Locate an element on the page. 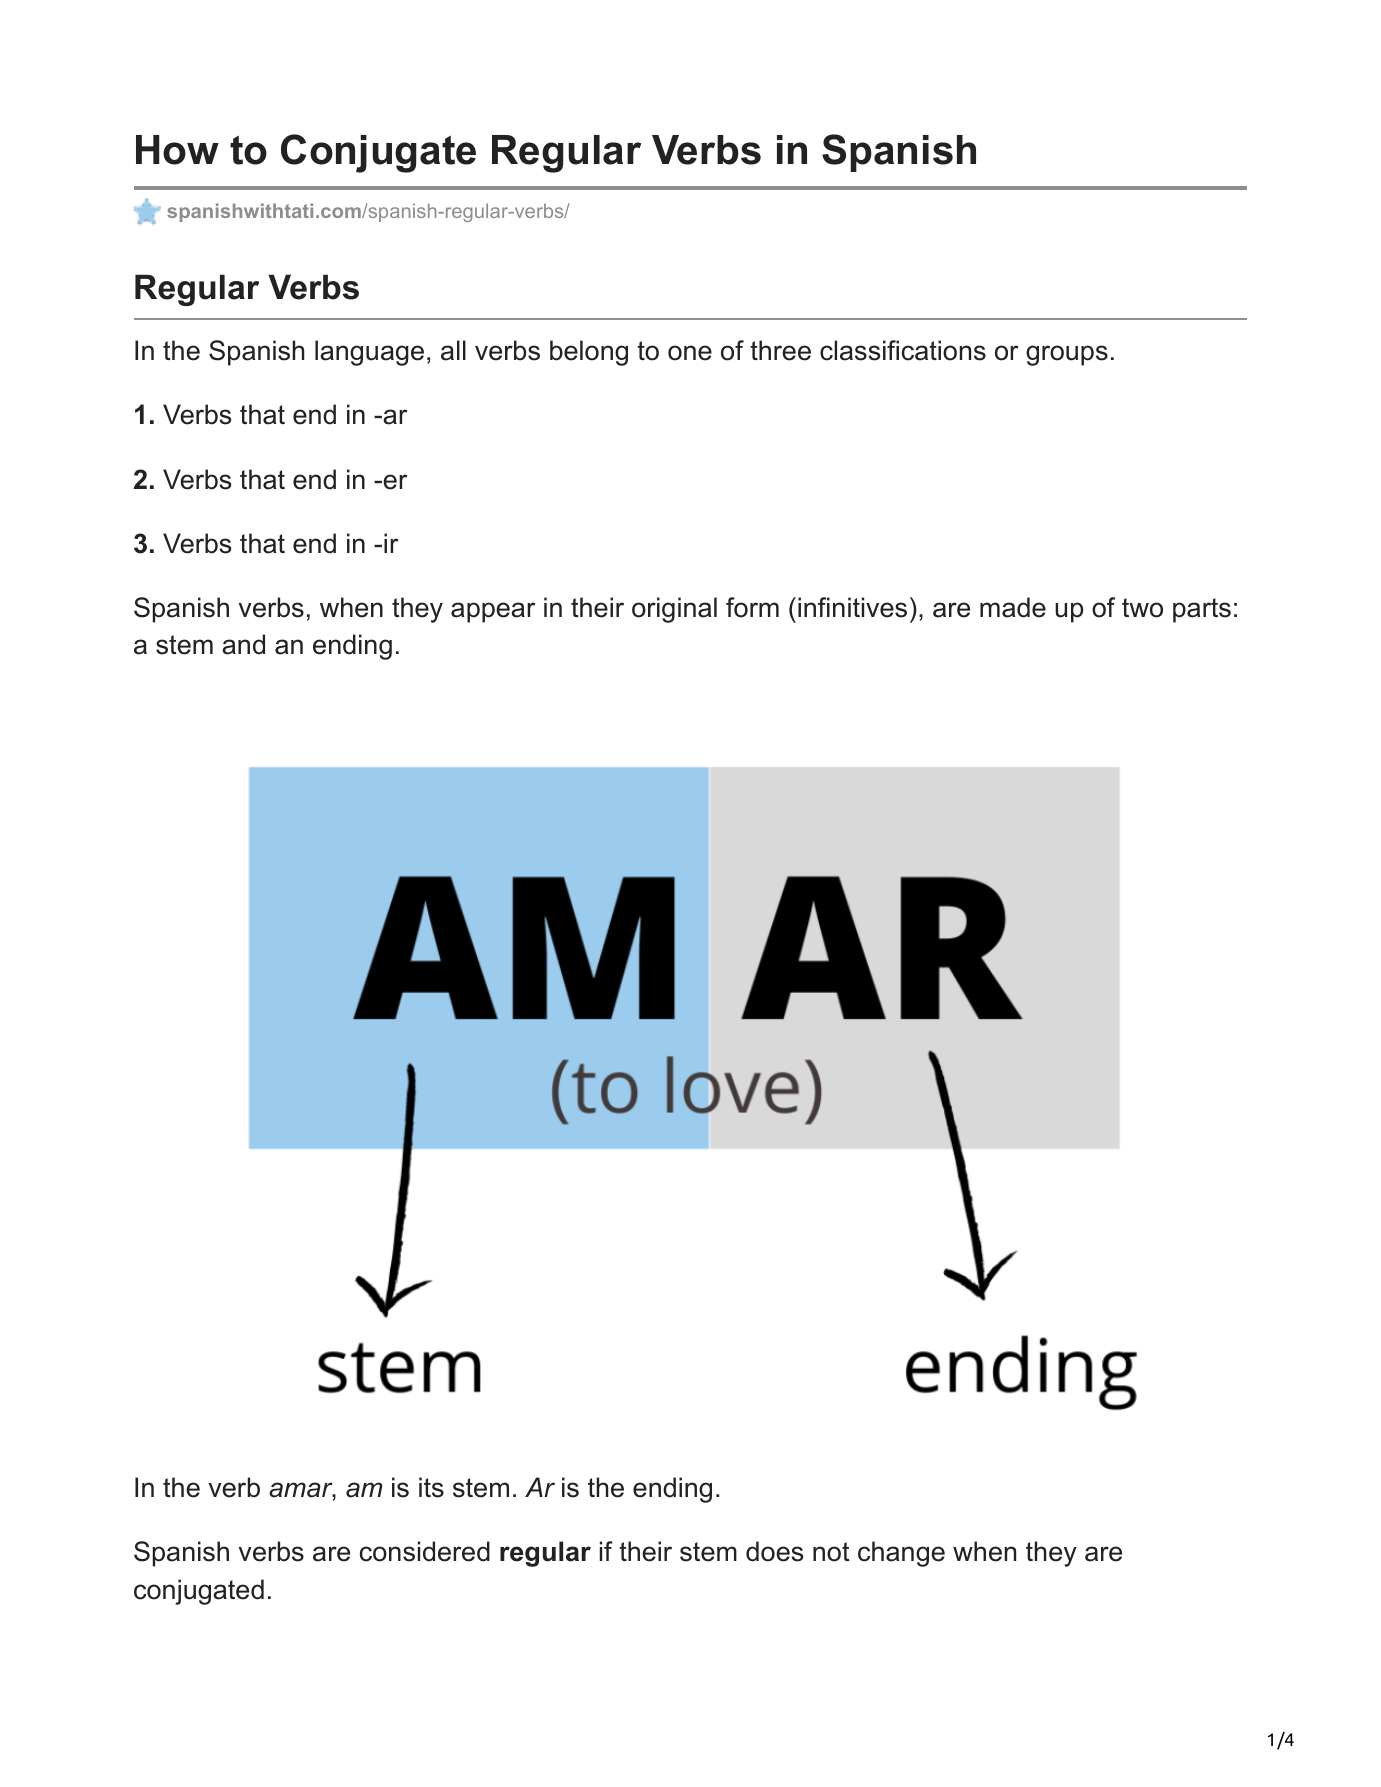 This page has height=1787, width=1381. its is located at coordinates (431, 1487).
